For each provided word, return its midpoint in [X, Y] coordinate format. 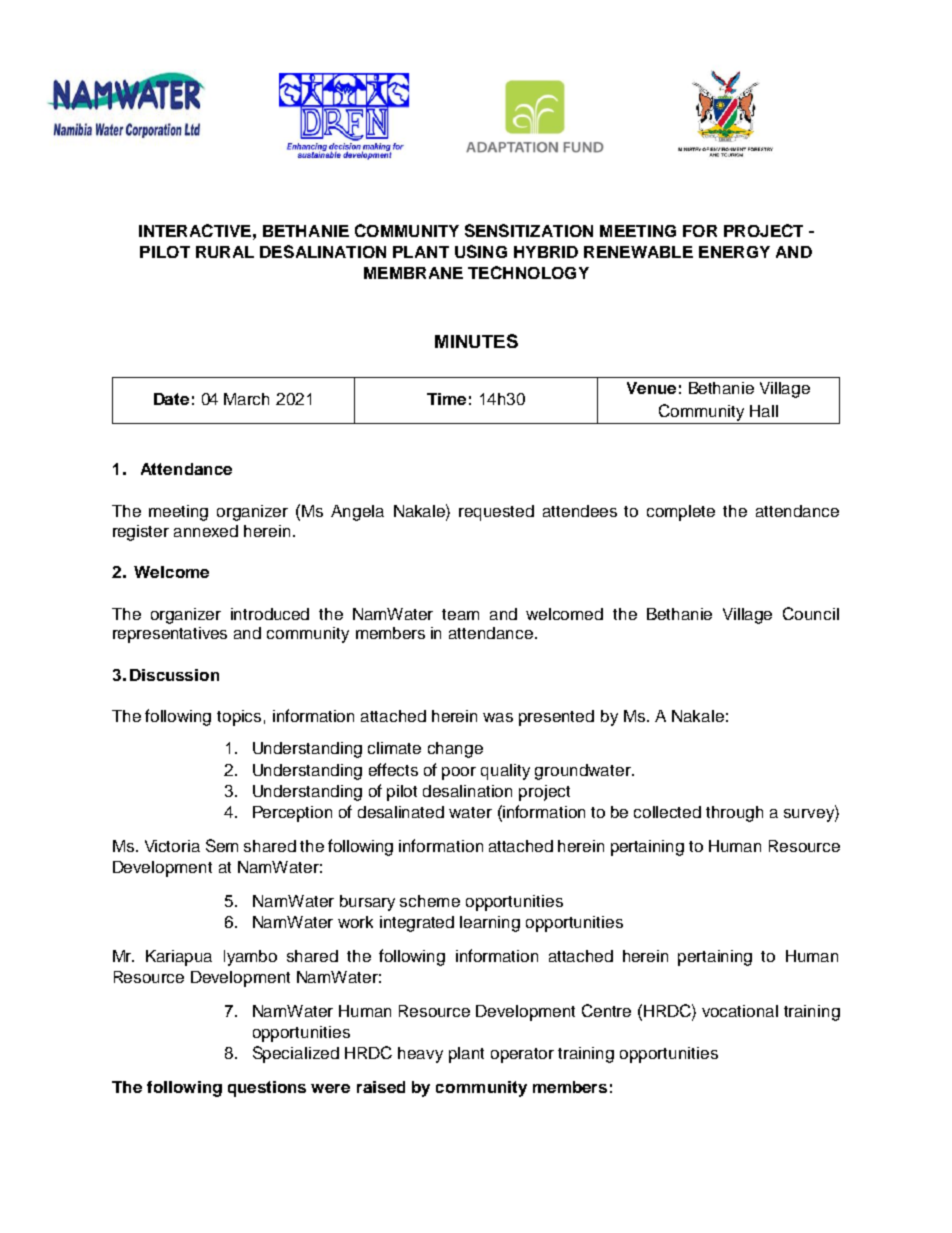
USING [481, 251]
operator [522, 1055]
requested [496, 513]
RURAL [225, 252]
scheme [430, 901]
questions [267, 1089]
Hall [764, 411]
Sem [222, 845]
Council [811, 613]
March [246, 399]
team [460, 614]
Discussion [174, 675]
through [734, 814]
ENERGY [734, 252]
